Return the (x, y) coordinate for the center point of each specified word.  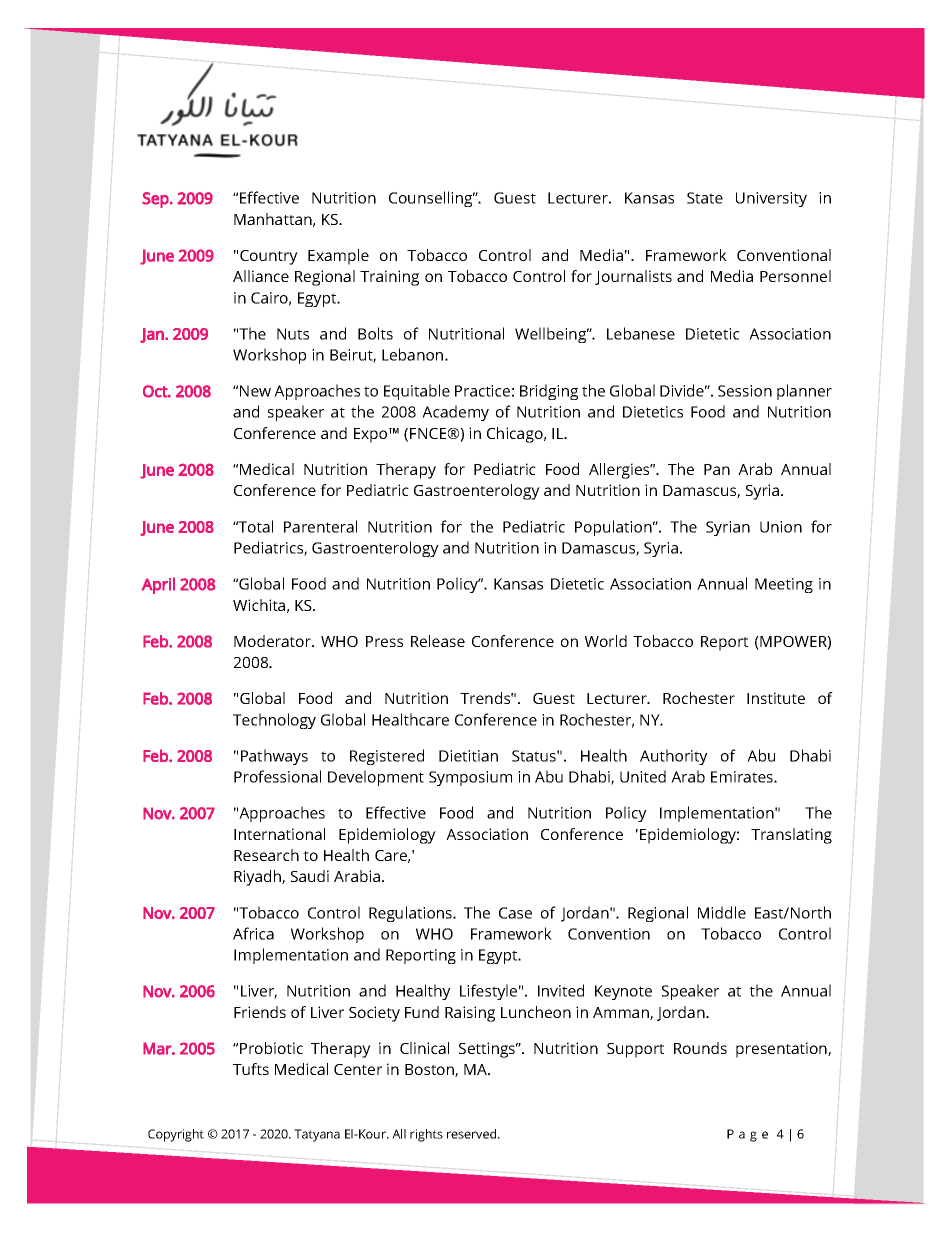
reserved (473, 1134)
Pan (717, 469)
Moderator (273, 641)
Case (515, 913)
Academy (455, 413)
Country (269, 257)
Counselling (432, 199)
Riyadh (258, 878)
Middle (722, 912)
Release (438, 641)
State (705, 198)
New (255, 391)
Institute (776, 698)
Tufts (251, 1069)
